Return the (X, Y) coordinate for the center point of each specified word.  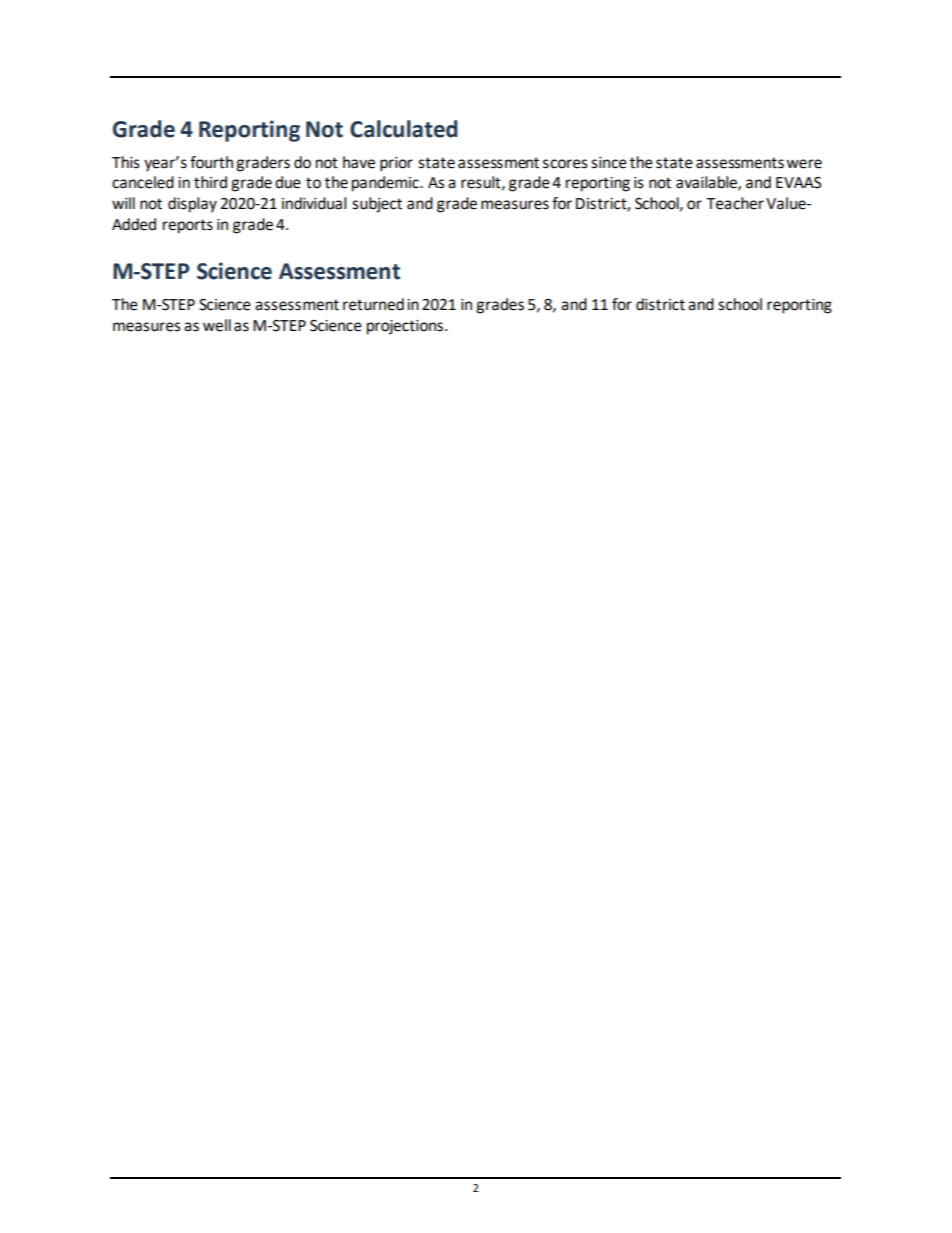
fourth (211, 162)
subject (377, 205)
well (217, 325)
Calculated (404, 129)
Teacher (735, 203)
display (192, 205)
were (804, 164)
